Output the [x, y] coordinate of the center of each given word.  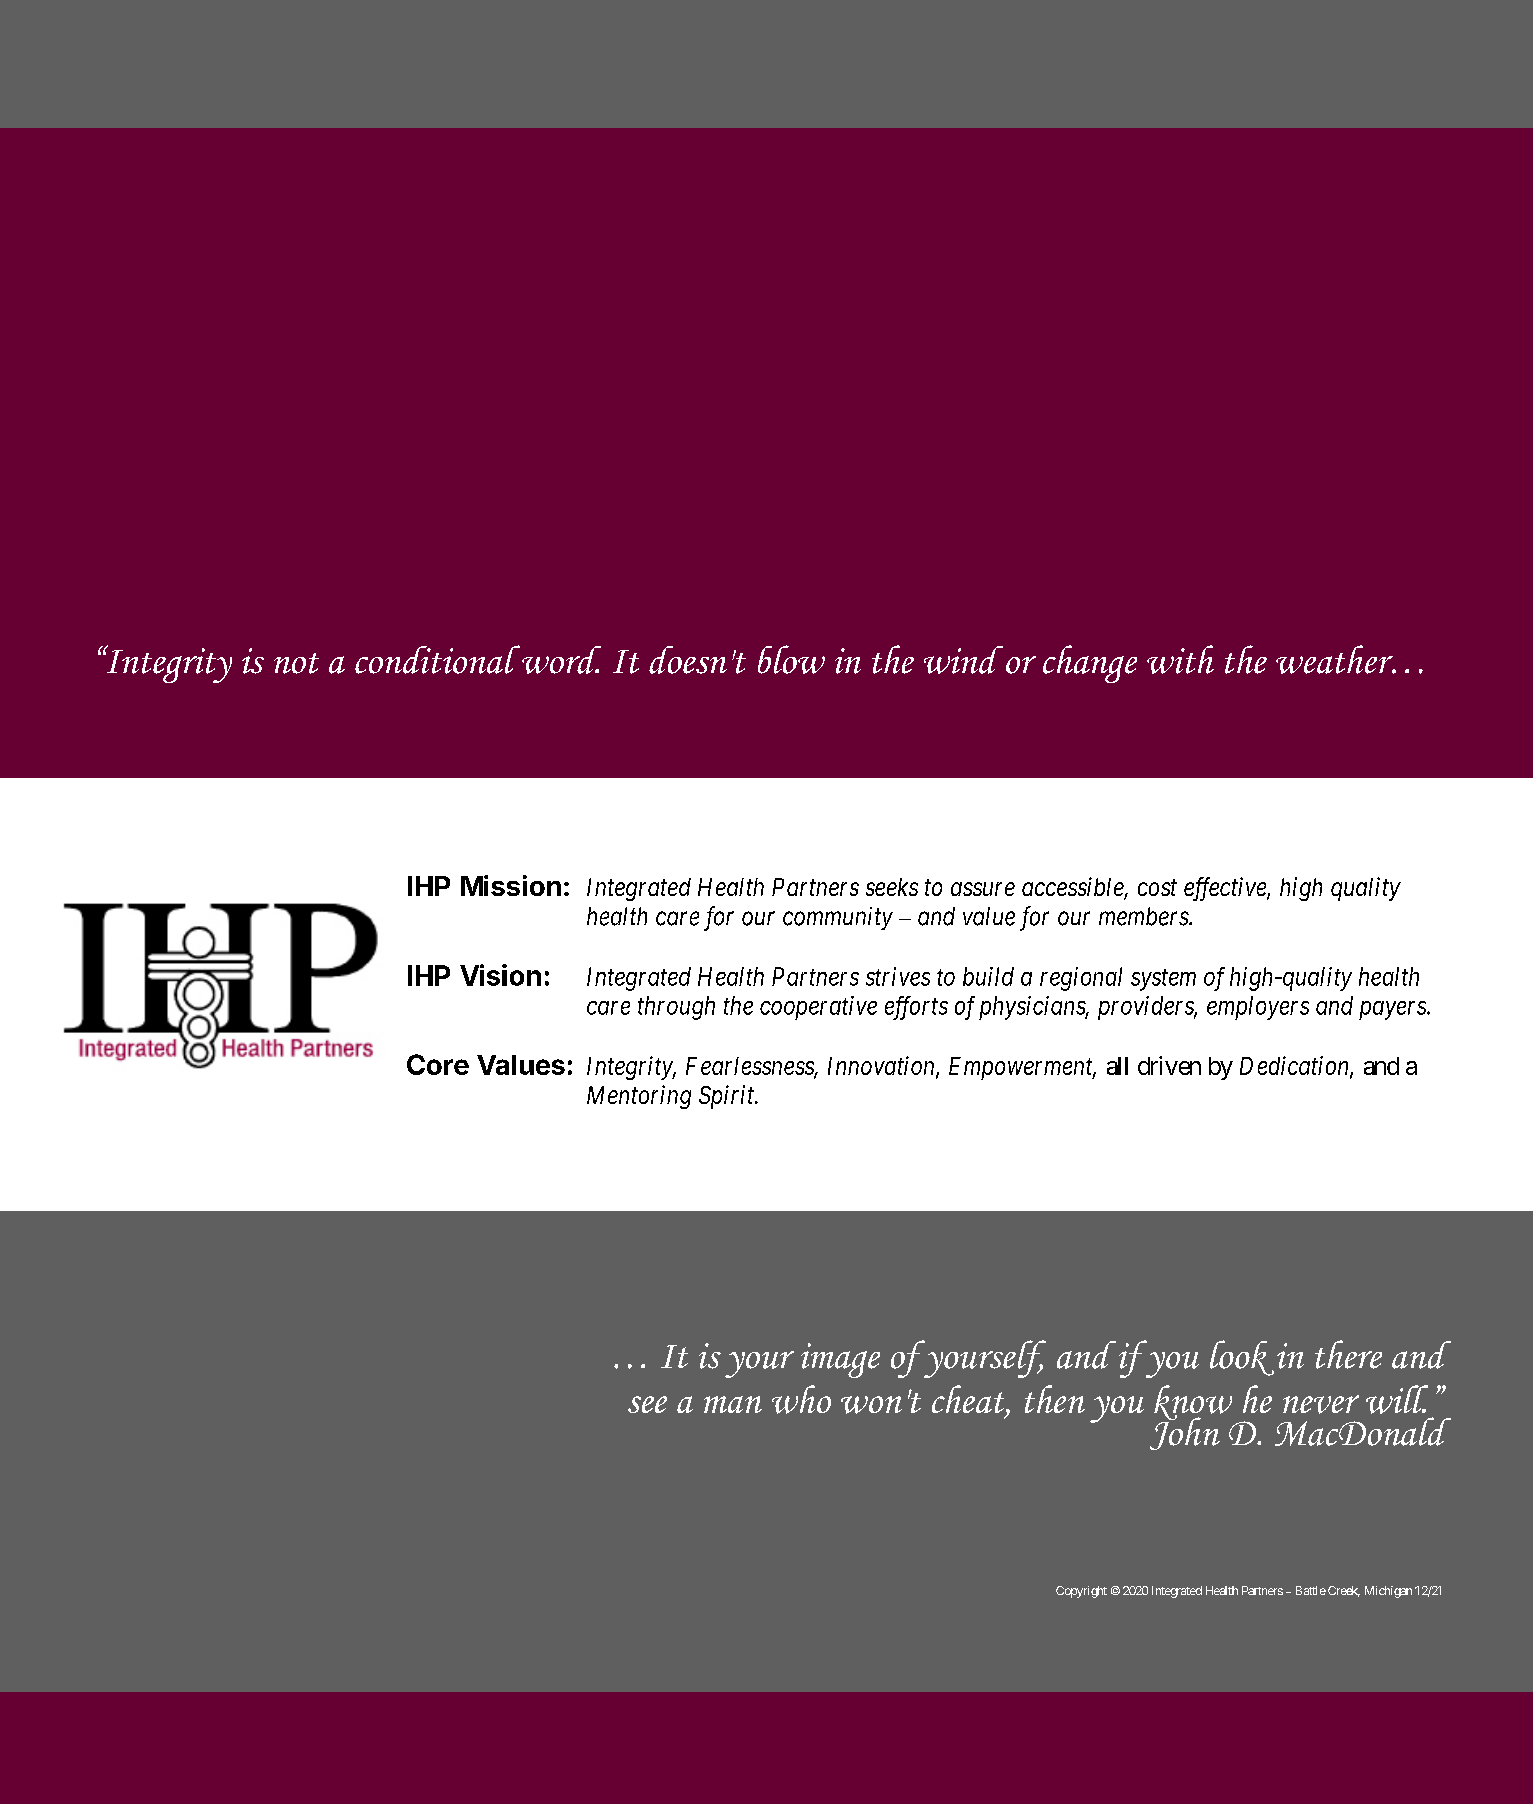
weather [1335, 659]
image [840, 1360]
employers [1258, 1008]
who [801, 1399]
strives [898, 976]
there [1348, 1354]
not [296, 663]
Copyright [1081, 1592]
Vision [500, 975]
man [733, 1404]
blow [791, 659]
